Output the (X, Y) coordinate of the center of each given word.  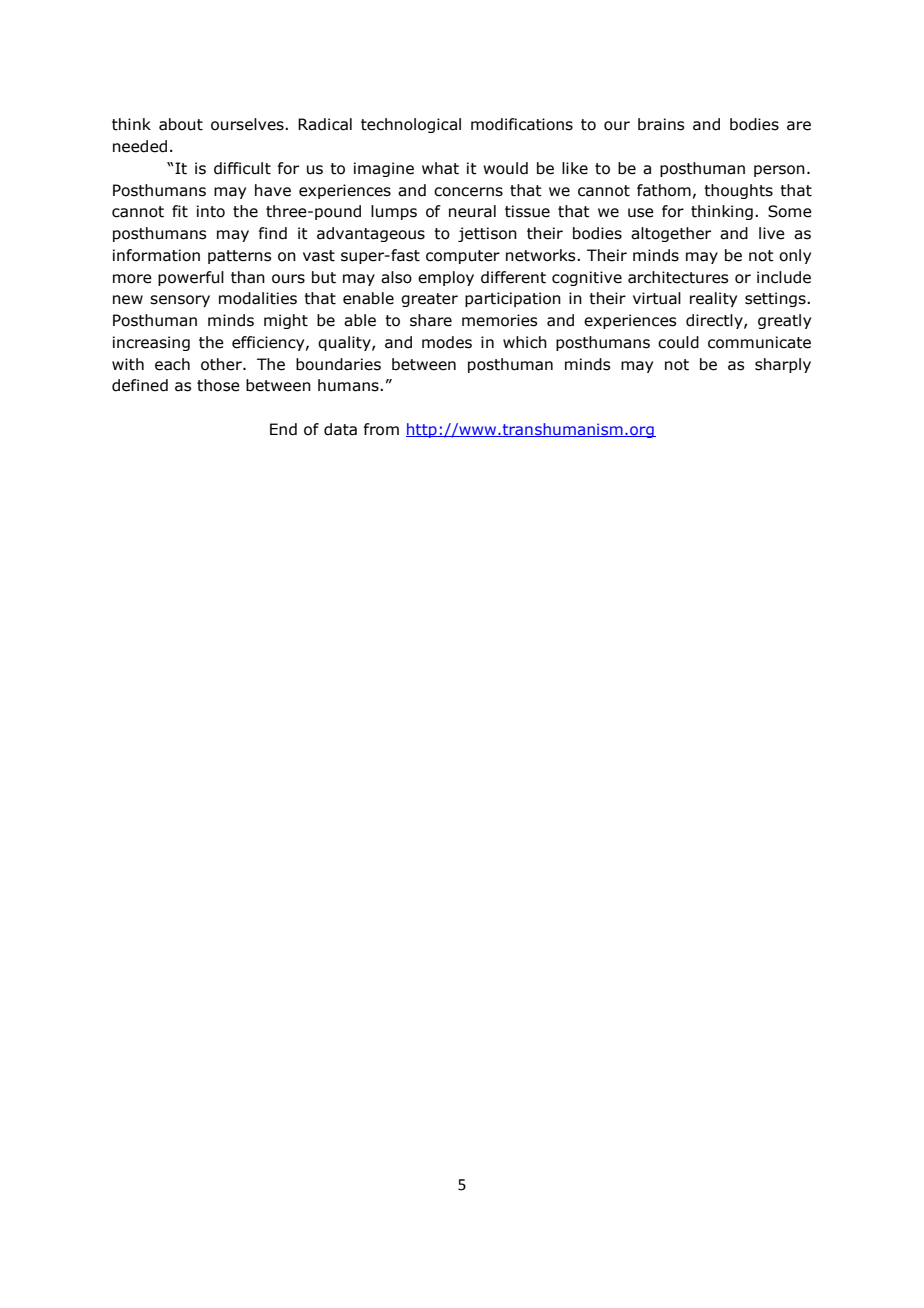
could (678, 342)
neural (472, 211)
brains (661, 124)
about (181, 124)
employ (446, 278)
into (211, 211)
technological (411, 125)
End (283, 429)
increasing (151, 343)
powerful (191, 278)
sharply (783, 365)
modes (447, 342)
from (381, 429)
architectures (678, 277)
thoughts (738, 191)
